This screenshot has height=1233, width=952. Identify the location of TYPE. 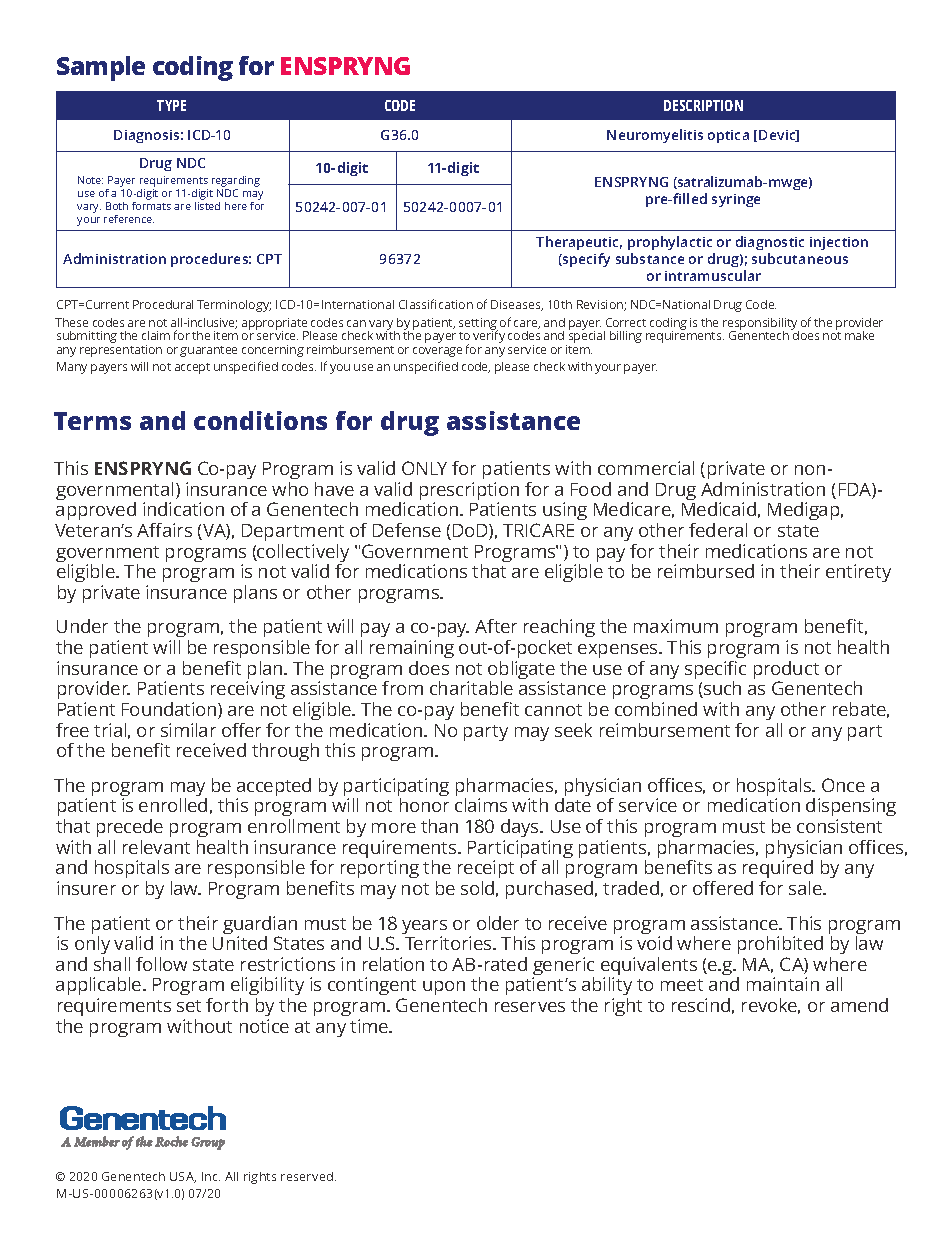
(171, 105).
